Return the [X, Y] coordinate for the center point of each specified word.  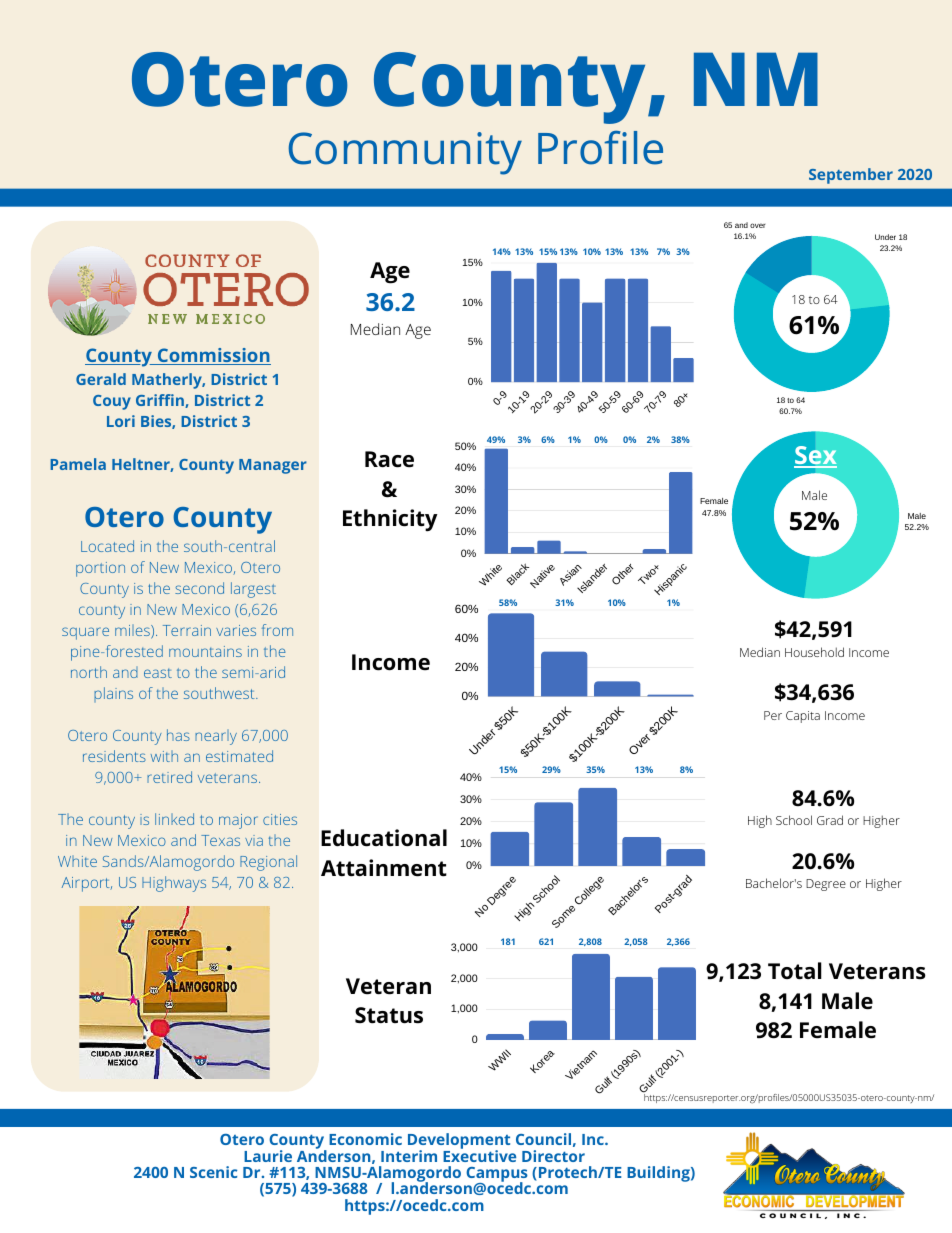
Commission [213, 356]
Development [459, 1142]
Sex [815, 456]
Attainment [384, 868]
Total [795, 971]
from [277, 630]
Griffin [161, 401]
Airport [87, 884]
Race [389, 459]
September [851, 176]
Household [814, 652]
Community [405, 153]
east [158, 673]
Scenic [213, 1172]
